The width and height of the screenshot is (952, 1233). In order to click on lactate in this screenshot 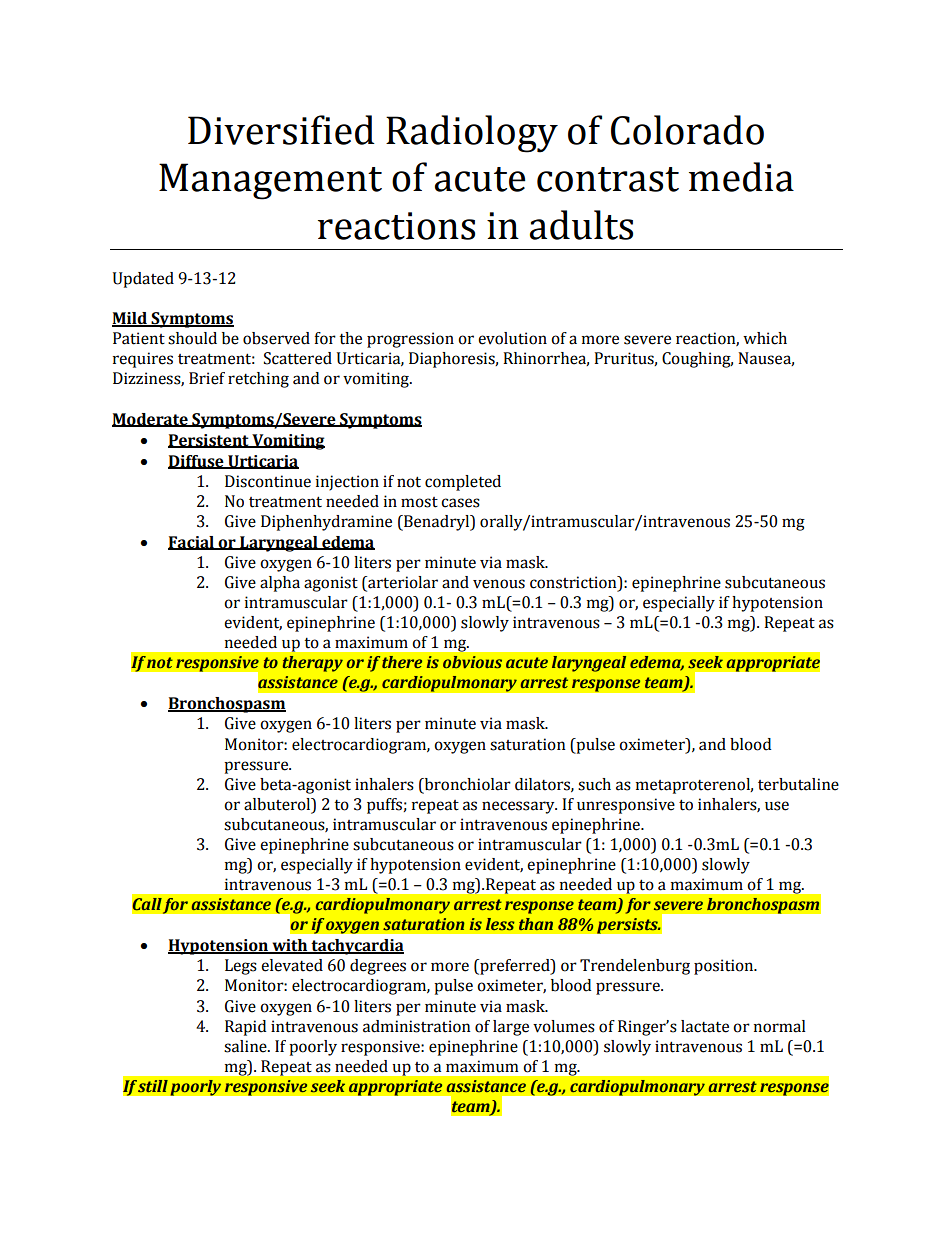, I will do `click(705, 1026)`.
